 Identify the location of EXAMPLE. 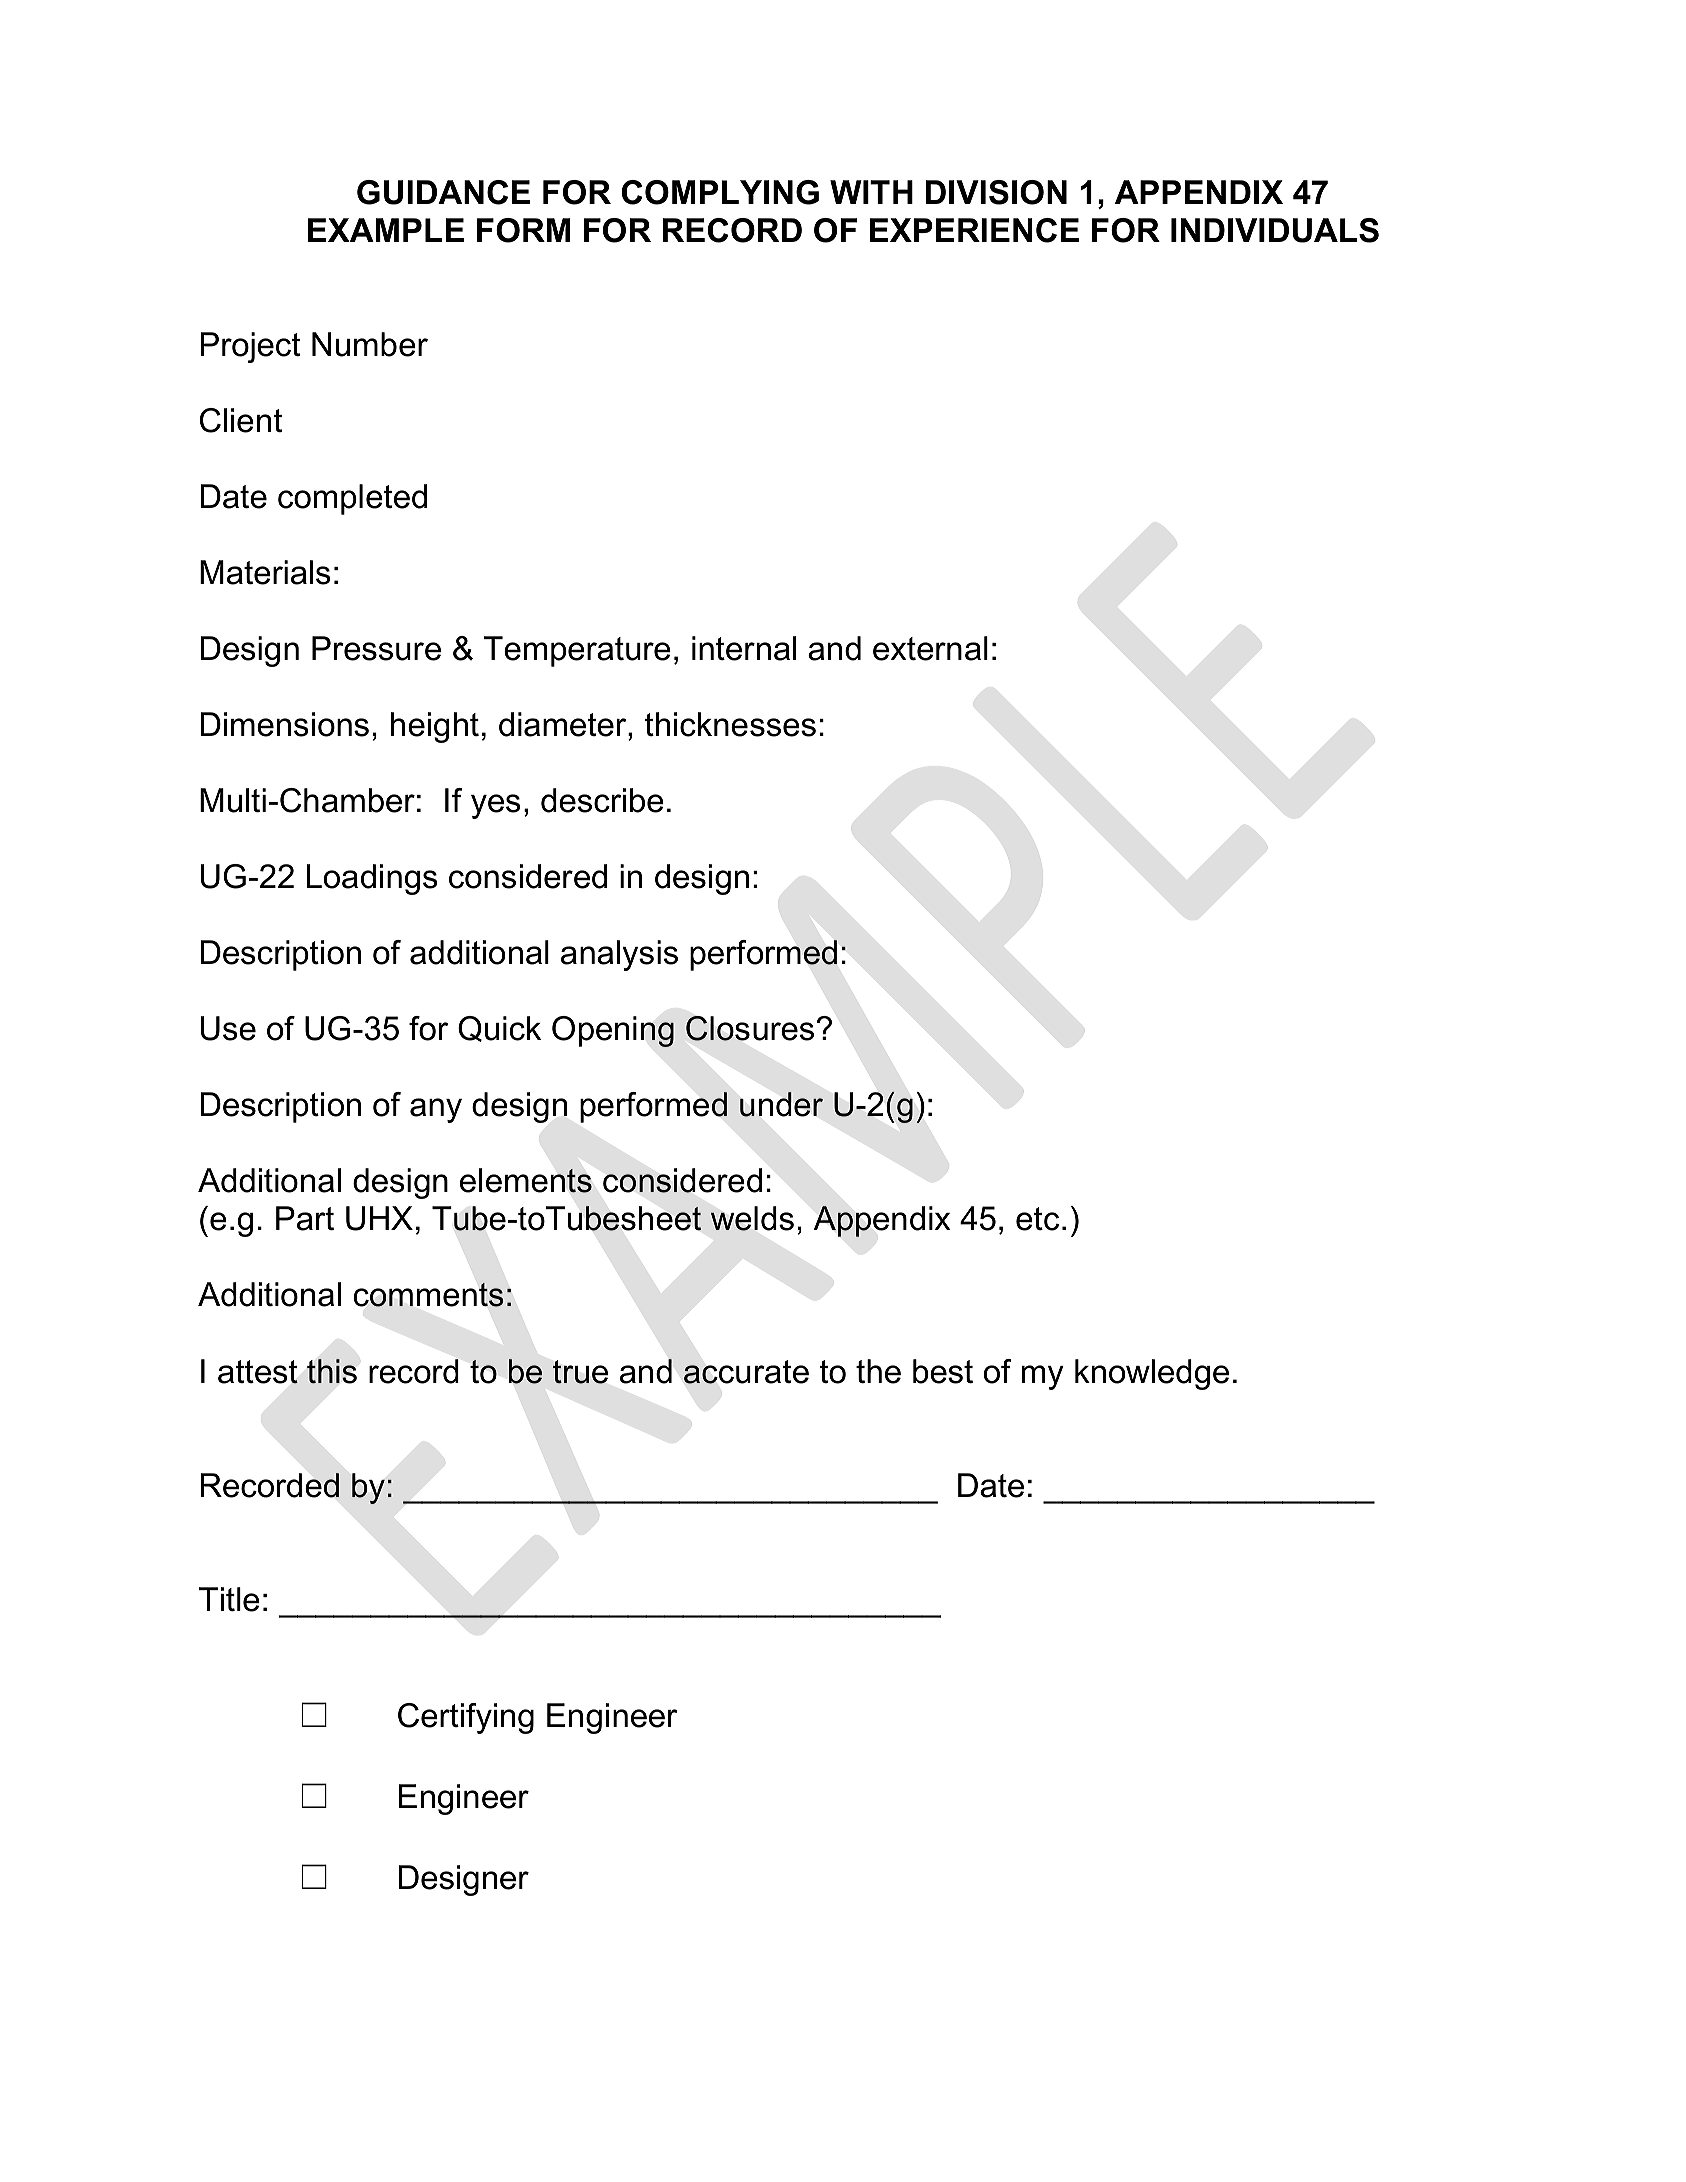
(386, 230).
